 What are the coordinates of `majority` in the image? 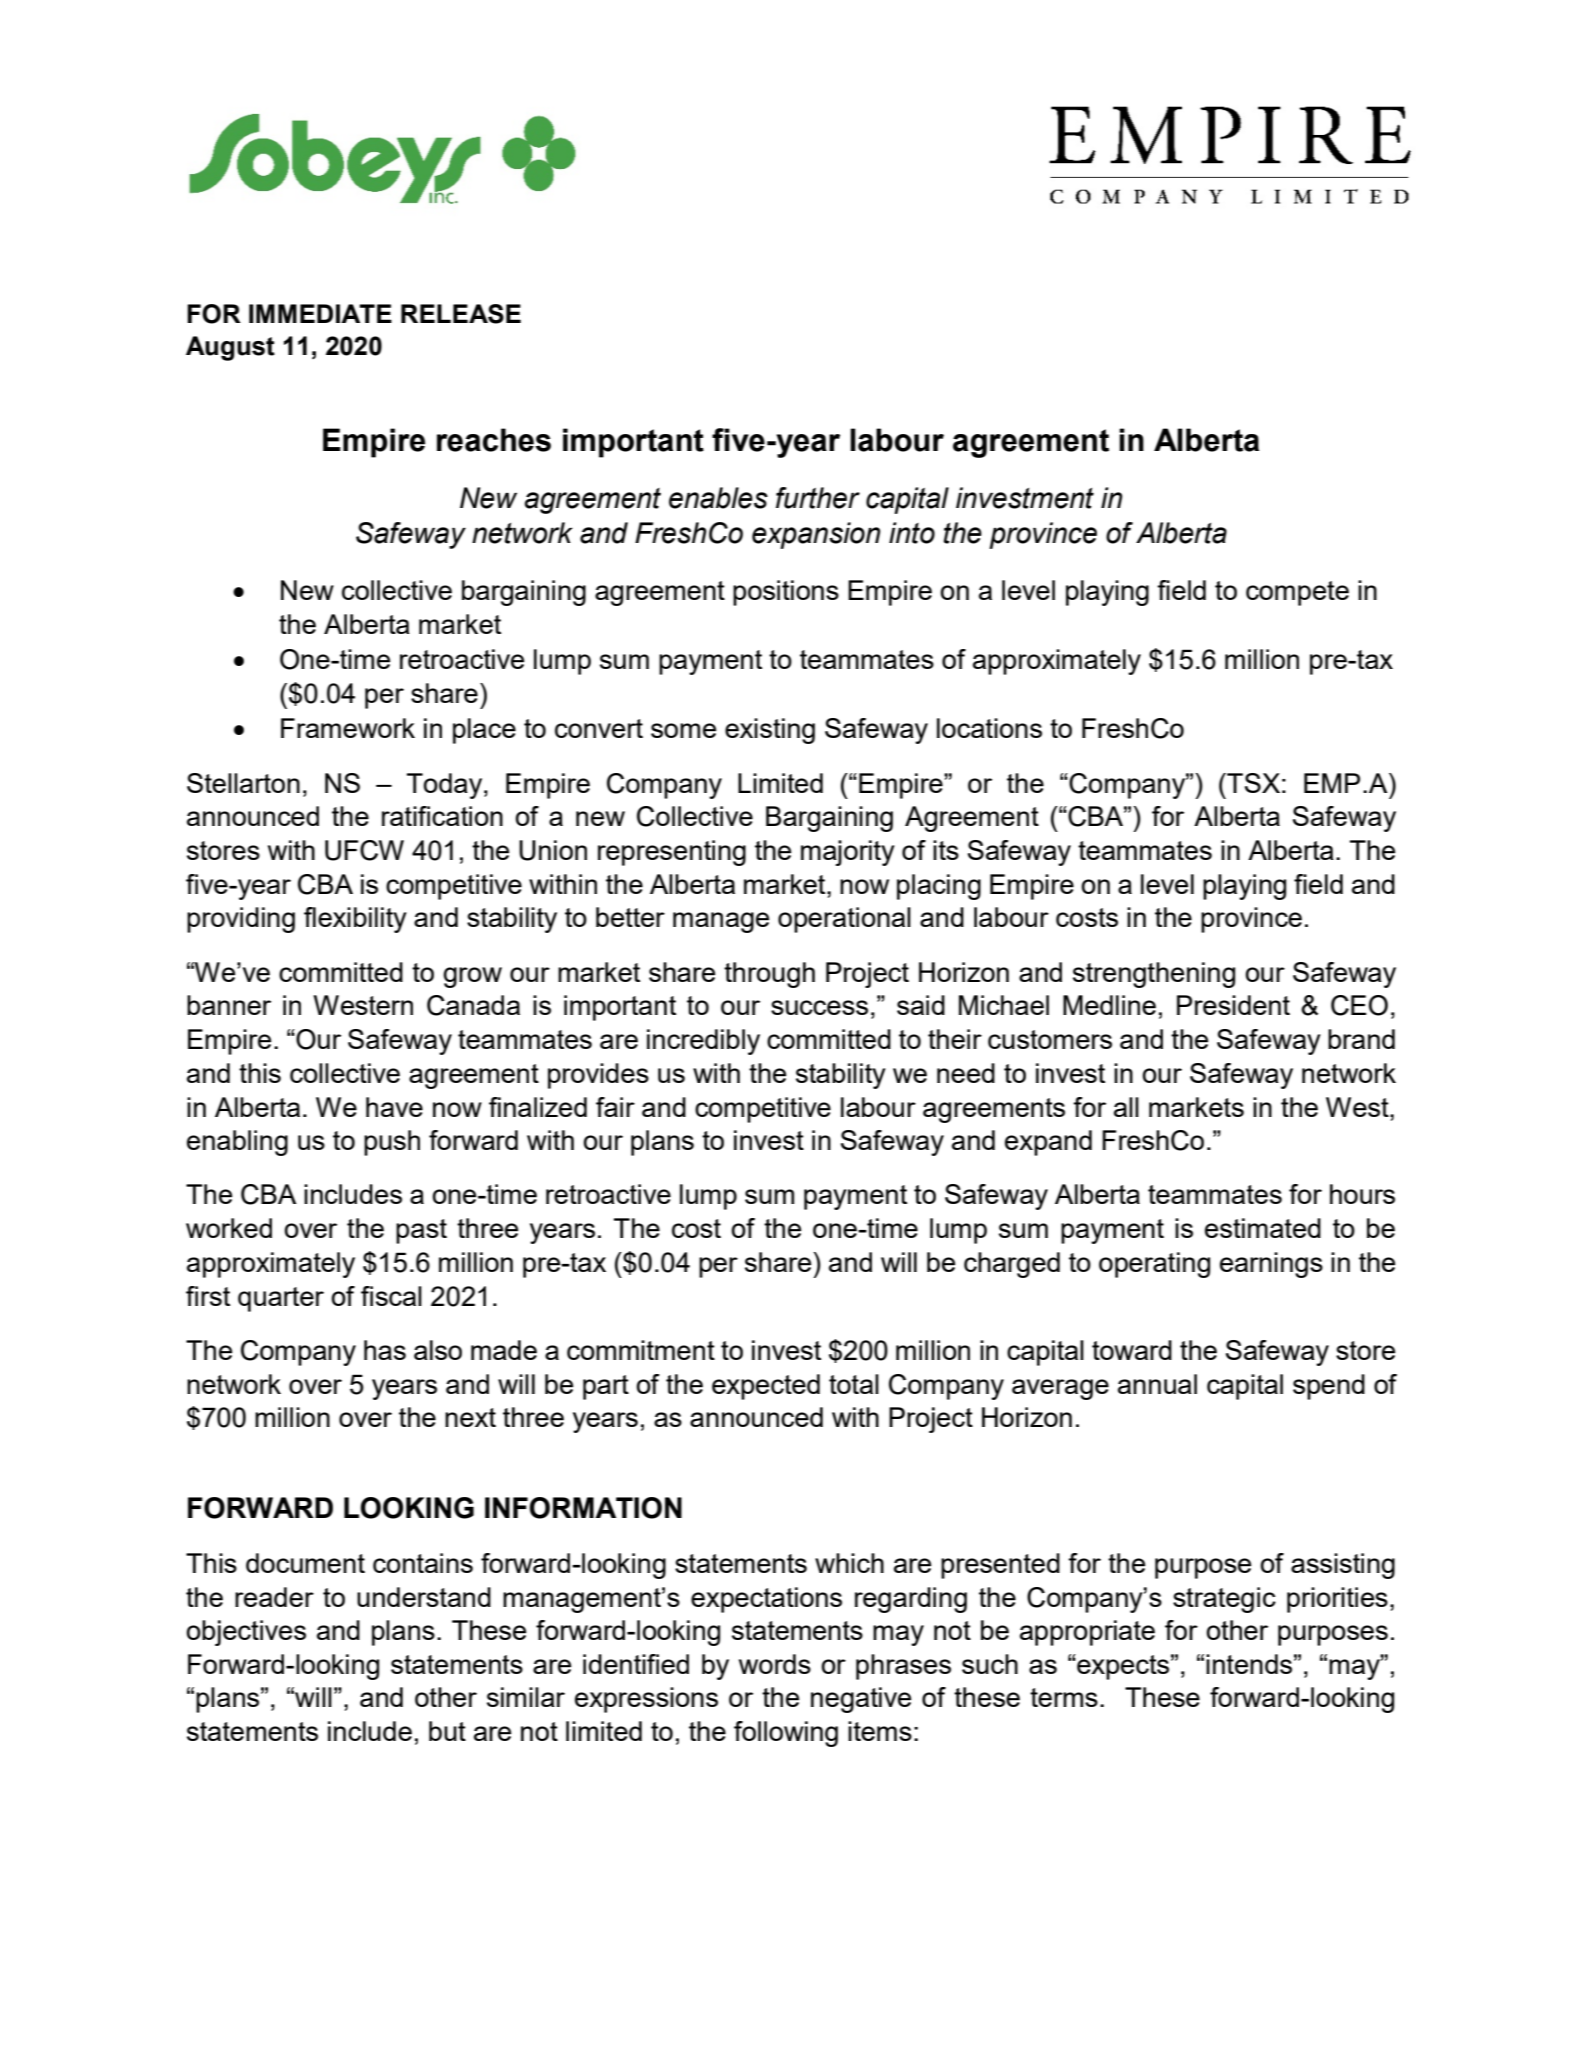 It's located at (848, 853).
